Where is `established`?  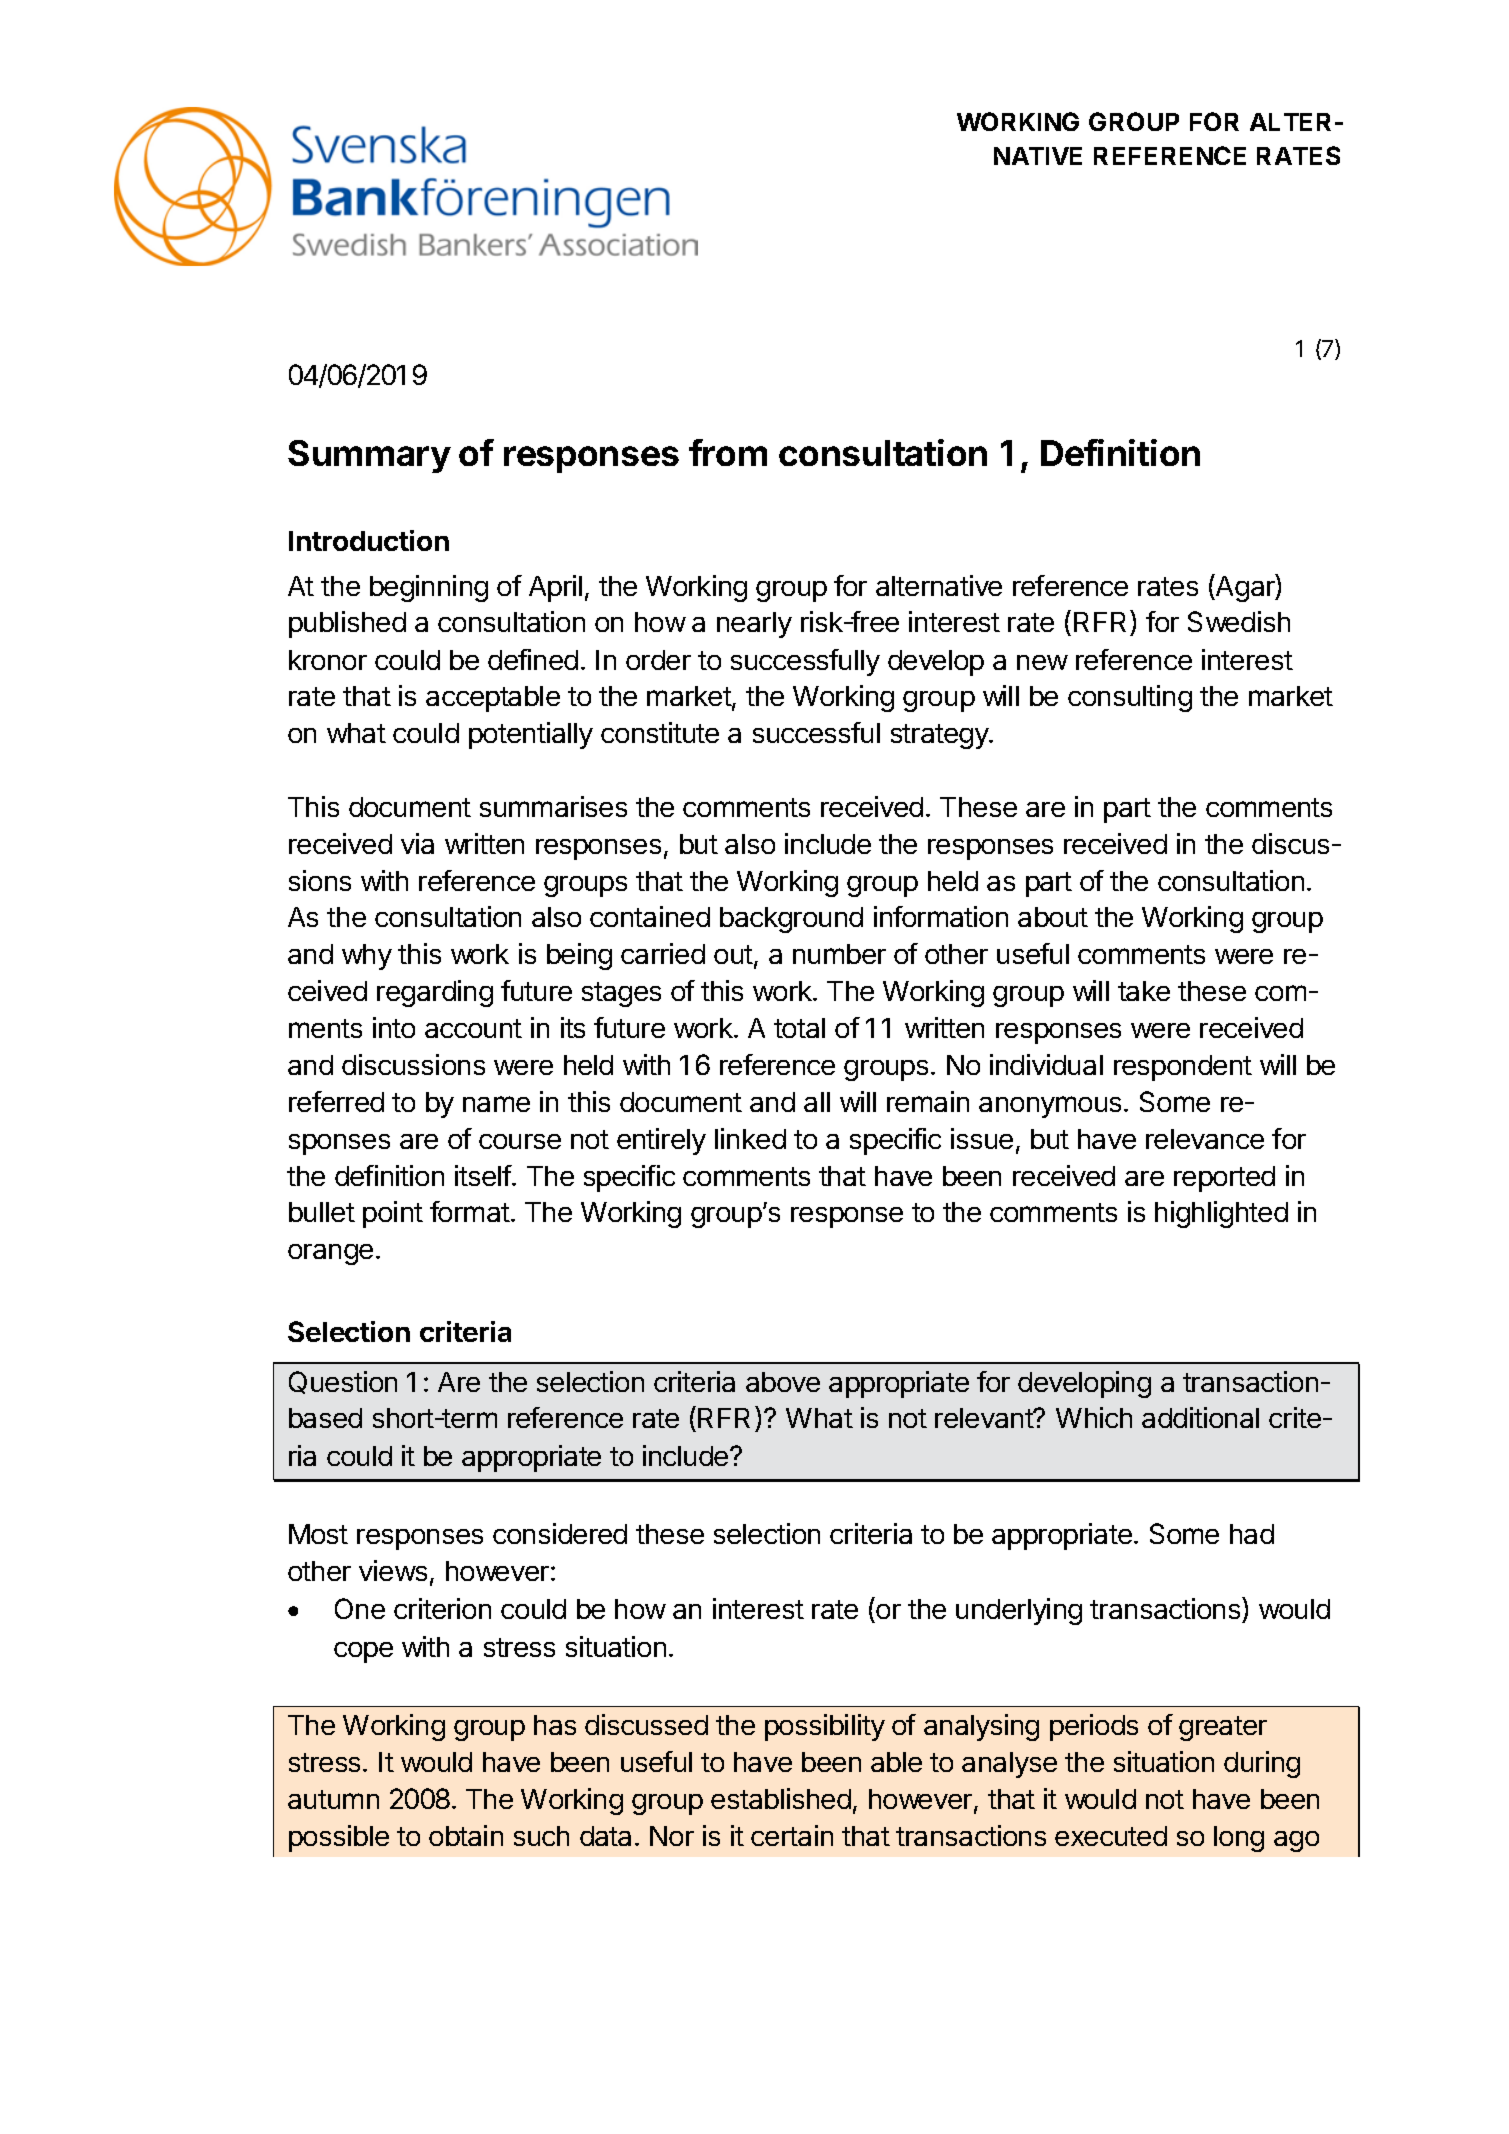 established is located at coordinates (781, 1798).
